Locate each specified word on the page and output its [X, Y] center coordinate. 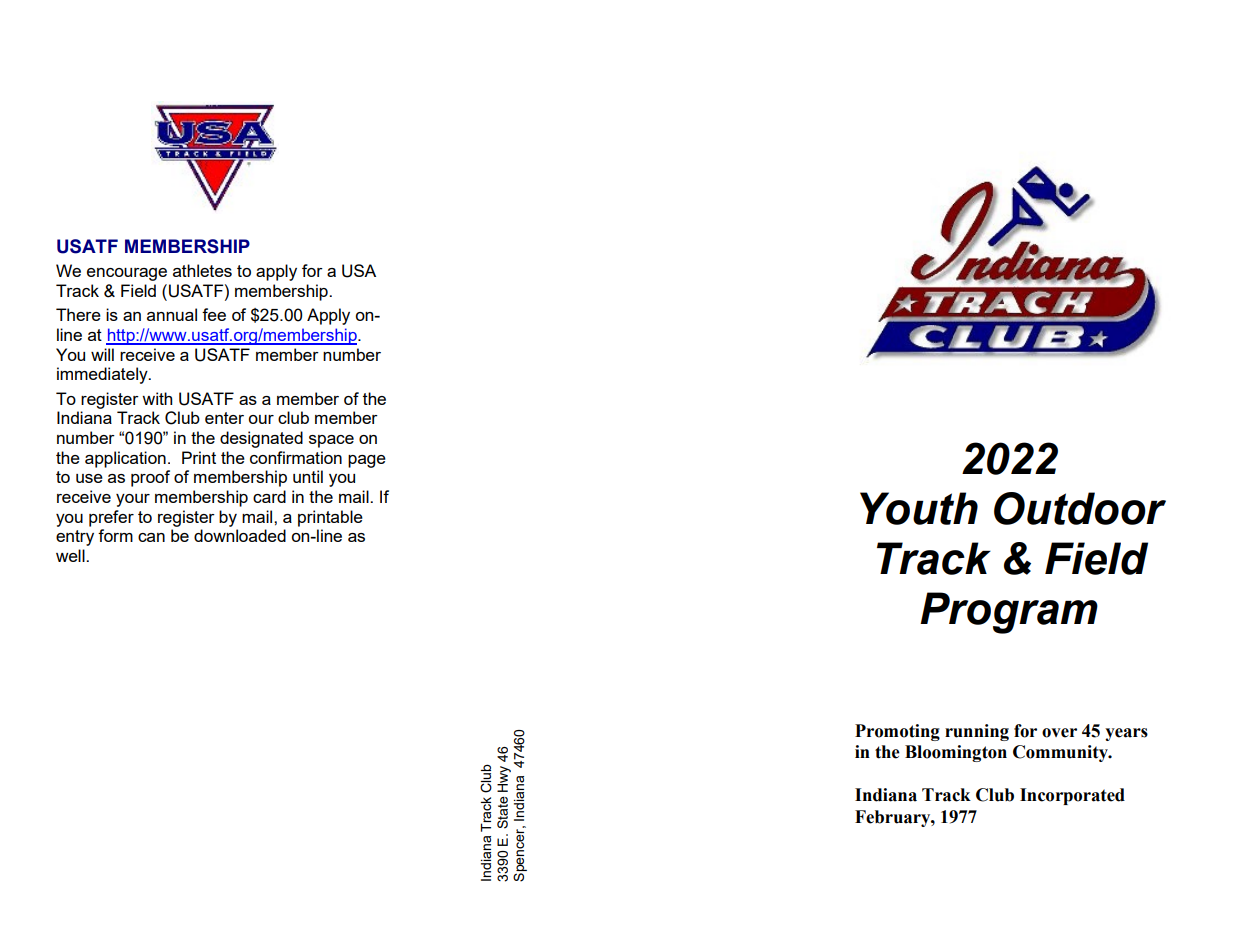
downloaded [240, 535]
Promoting [897, 732]
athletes [202, 270]
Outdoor [1080, 508]
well [71, 555]
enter [224, 418]
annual [172, 314]
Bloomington [956, 753]
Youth [919, 508]
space [331, 441]
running [977, 732]
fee [214, 314]
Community [1061, 753]
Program [1009, 613]
